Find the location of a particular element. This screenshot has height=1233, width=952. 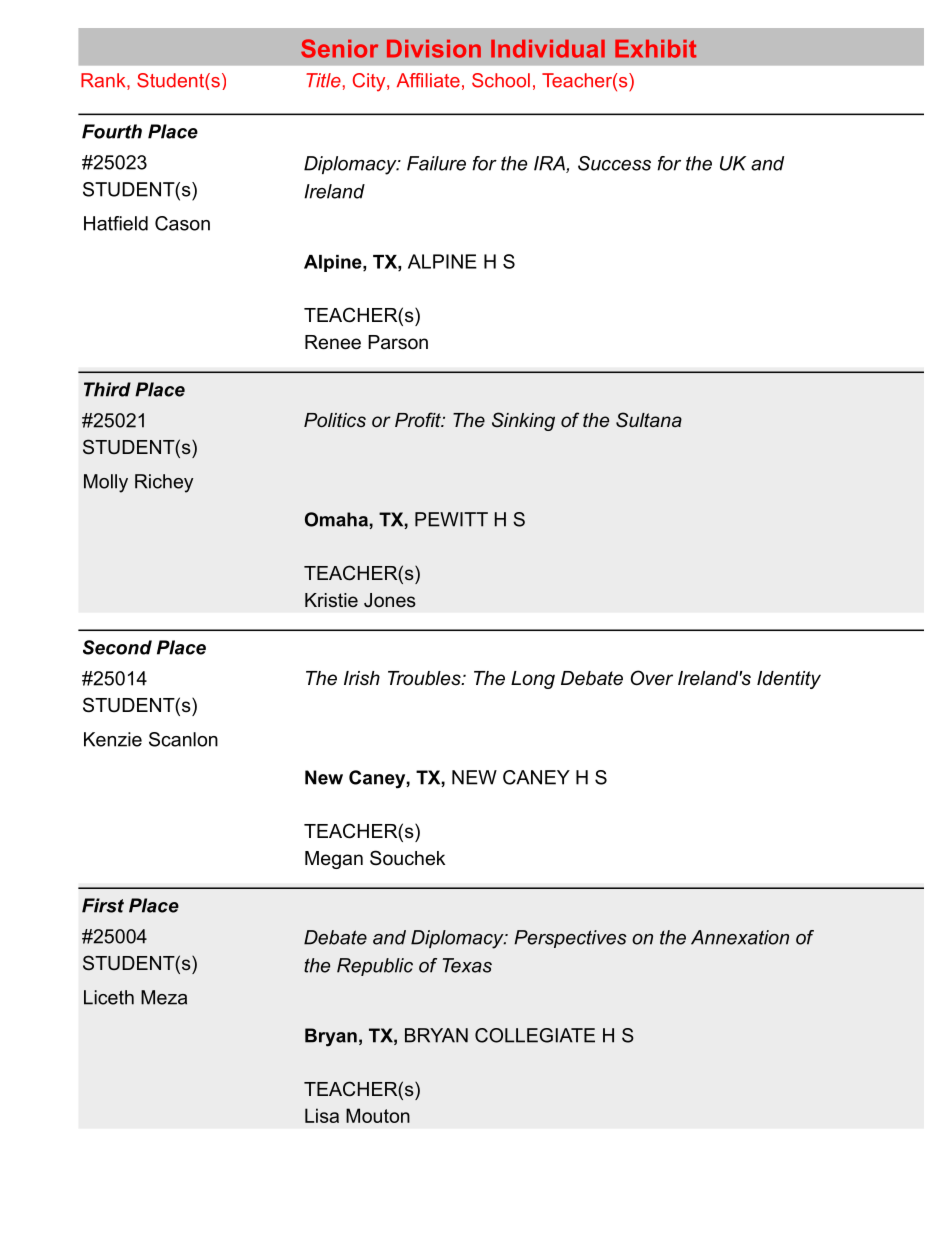

Exhibit is located at coordinates (655, 49).
